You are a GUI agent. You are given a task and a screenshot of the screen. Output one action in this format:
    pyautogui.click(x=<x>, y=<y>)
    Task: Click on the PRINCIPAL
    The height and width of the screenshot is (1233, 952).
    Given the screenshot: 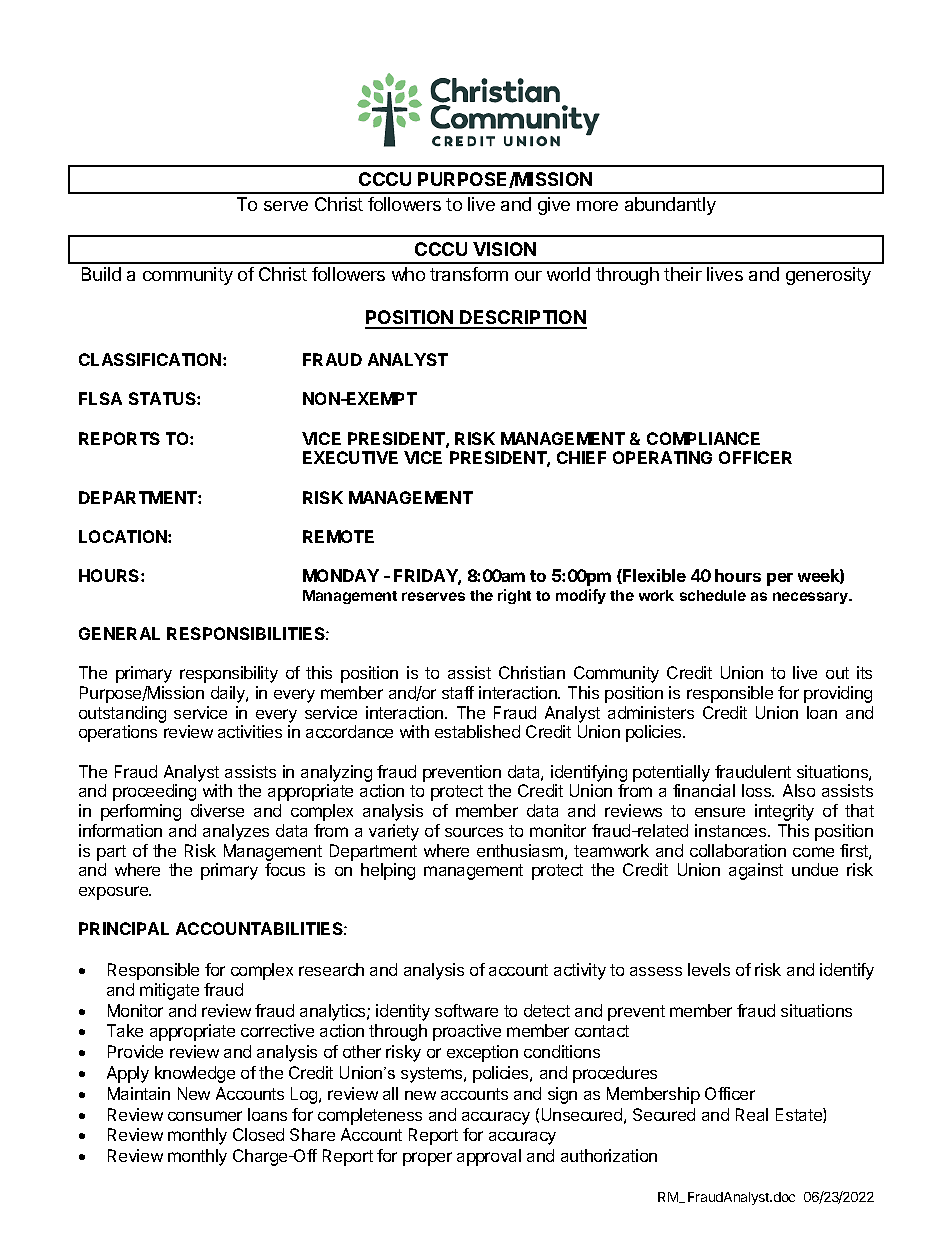 What is the action you would take?
    pyautogui.click(x=124, y=928)
